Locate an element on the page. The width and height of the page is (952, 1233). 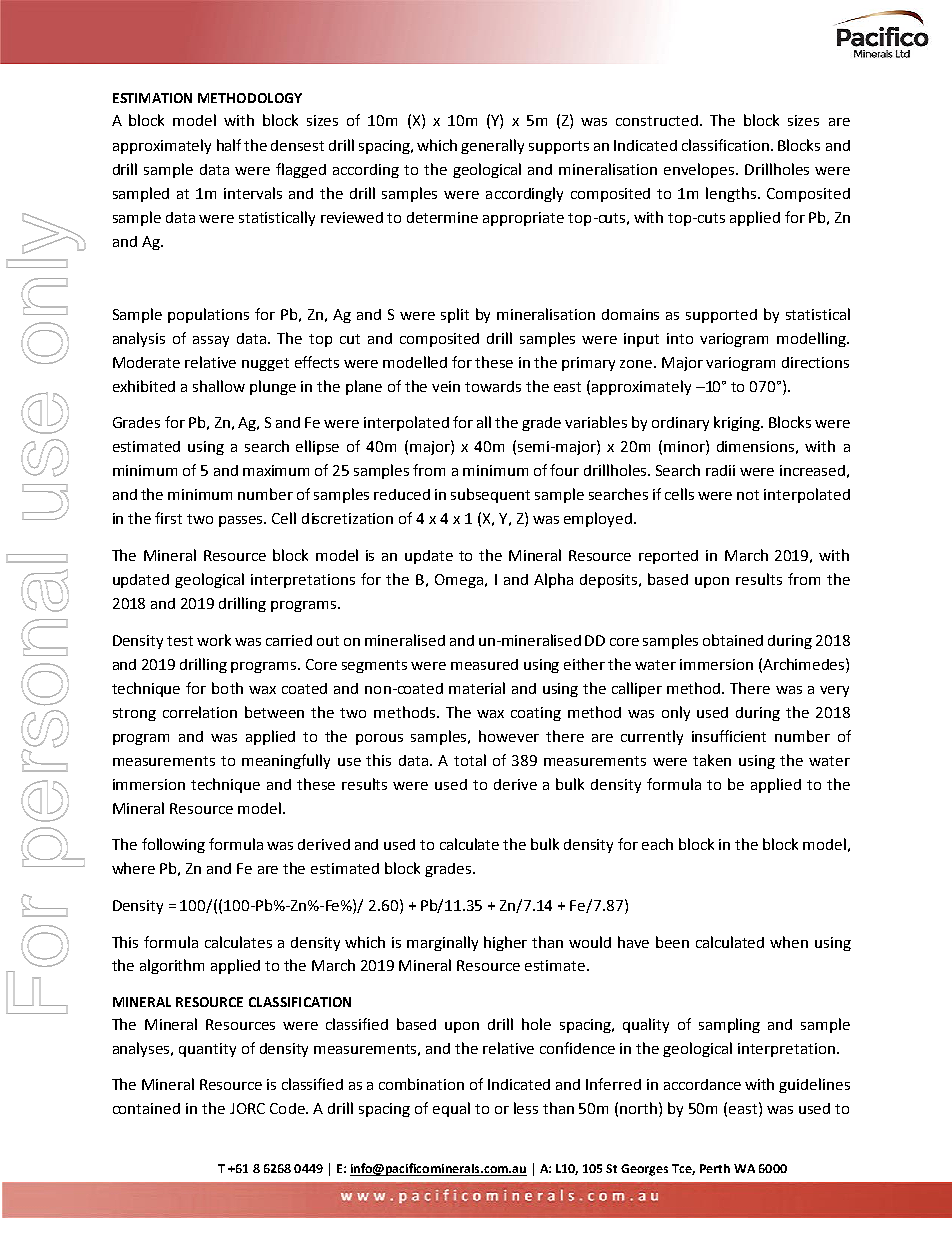
total is located at coordinates (470, 760).
